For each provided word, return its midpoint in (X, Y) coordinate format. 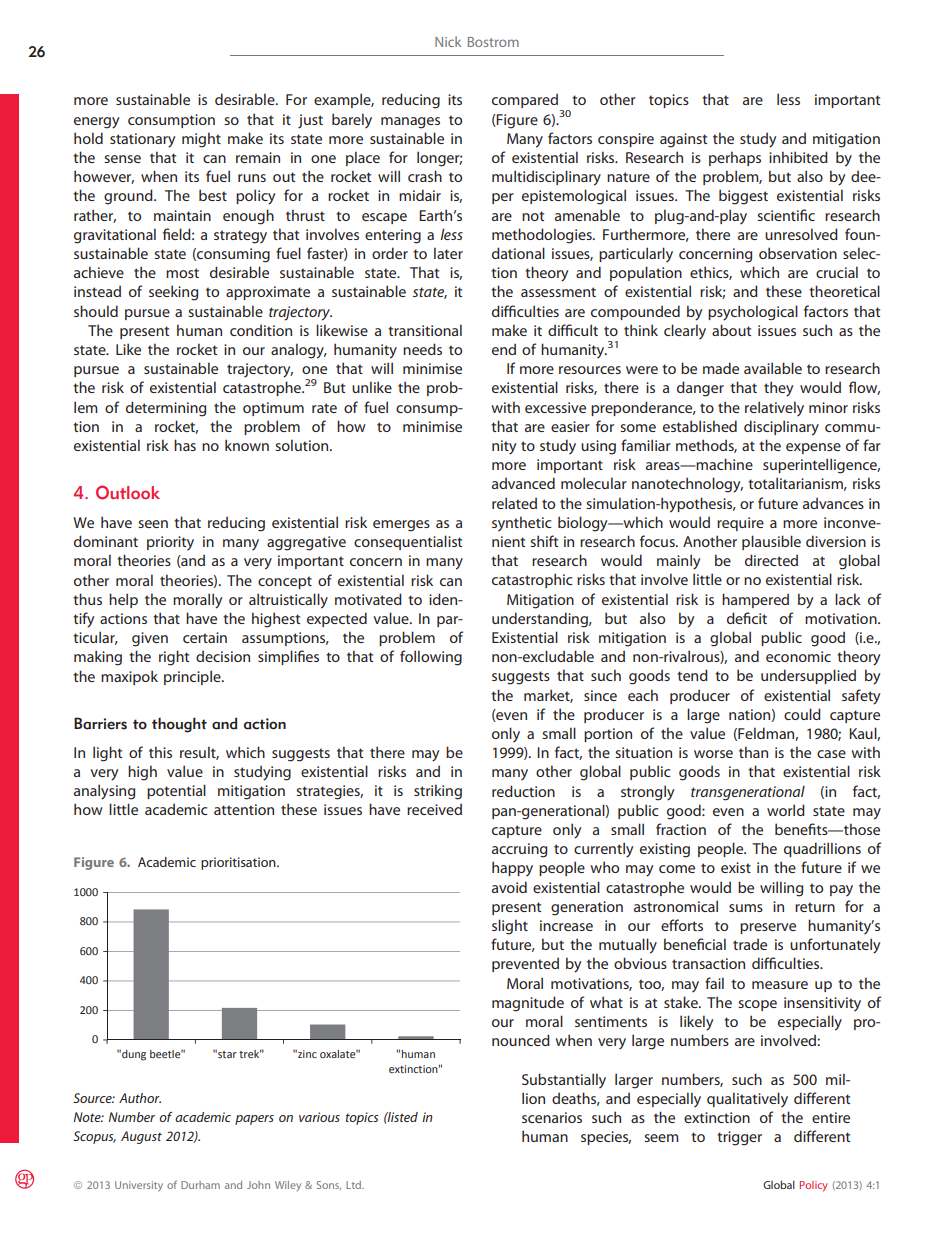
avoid (509, 887)
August (141, 1137)
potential (176, 791)
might (201, 140)
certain (205, 637)
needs (422, 349)
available (773, 368)
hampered (755, 600)
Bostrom (493, 42)
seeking (173, 293)
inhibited (798, 157)
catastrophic (532, 580)
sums (746, 908)
